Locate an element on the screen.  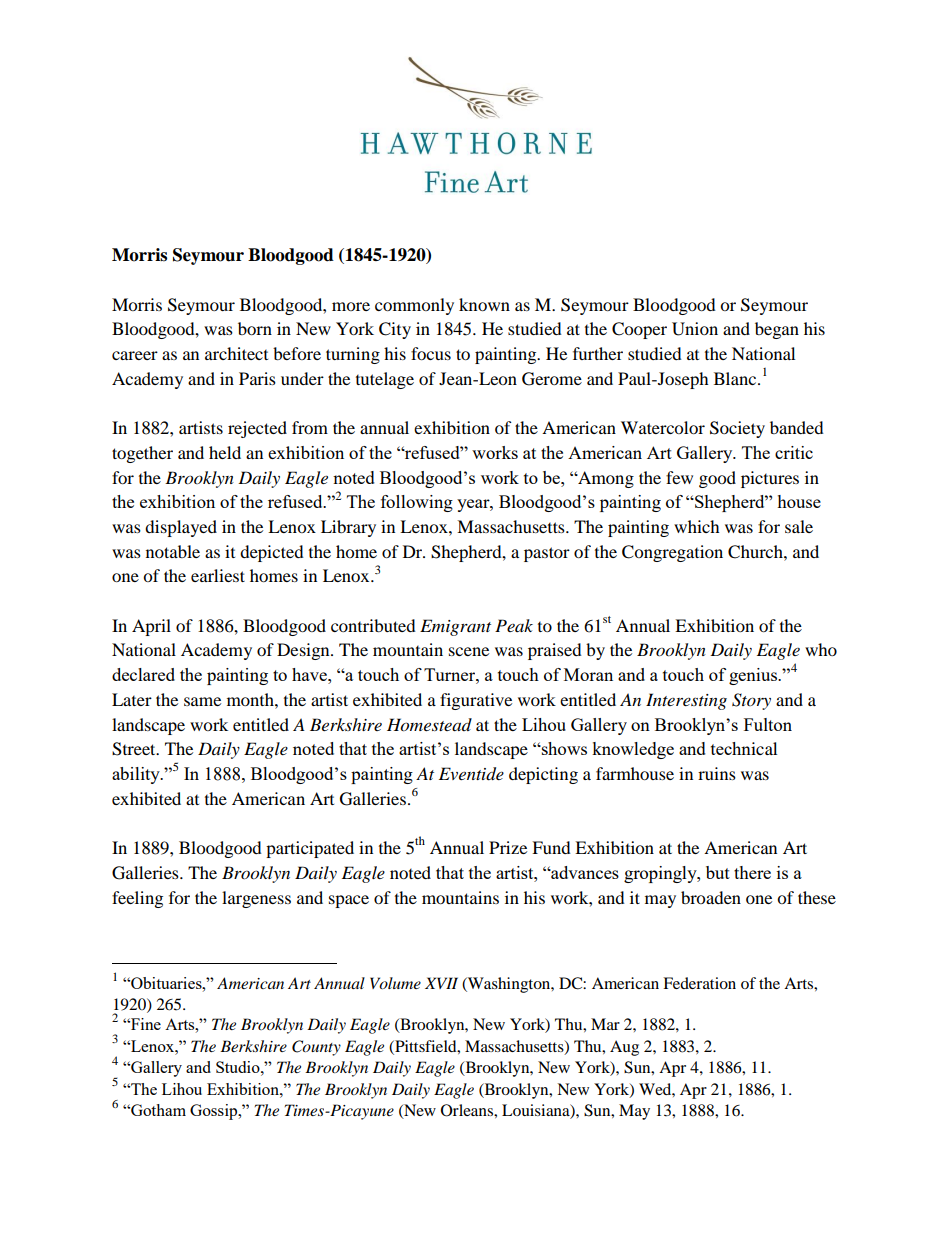
known is located at coordinates (484, 304).
